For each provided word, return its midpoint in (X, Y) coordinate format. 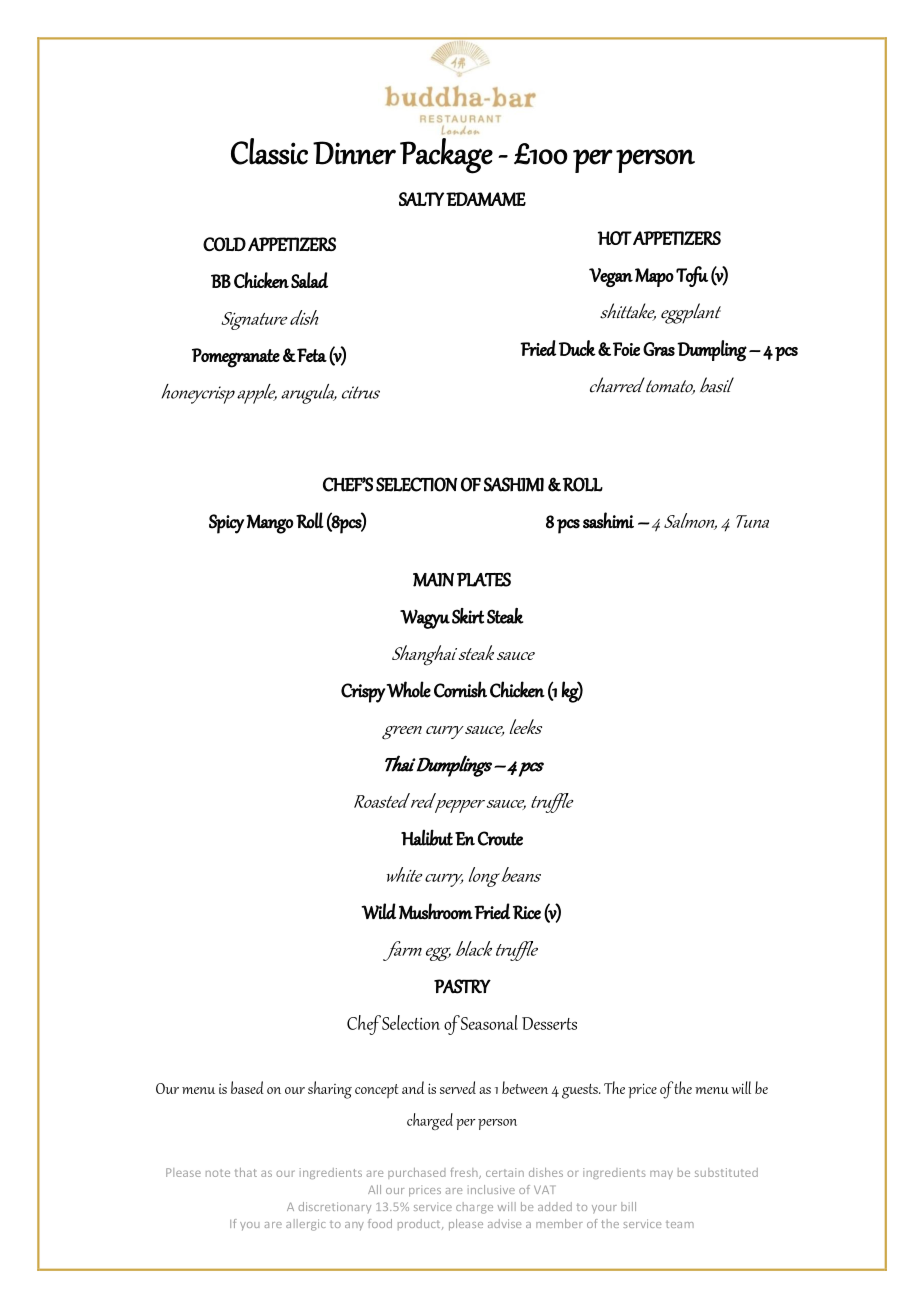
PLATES (484, 579)
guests (581, 1091)
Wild (378, 911)
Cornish (460, 689)
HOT (615, 238)
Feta (311, 355)
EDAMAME (486, 199)
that (246, 1172)
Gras (659, 349)
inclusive (491, 1189)
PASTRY (462, 986)
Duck (577, 348)
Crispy (364, 693)
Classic (269, 151)
